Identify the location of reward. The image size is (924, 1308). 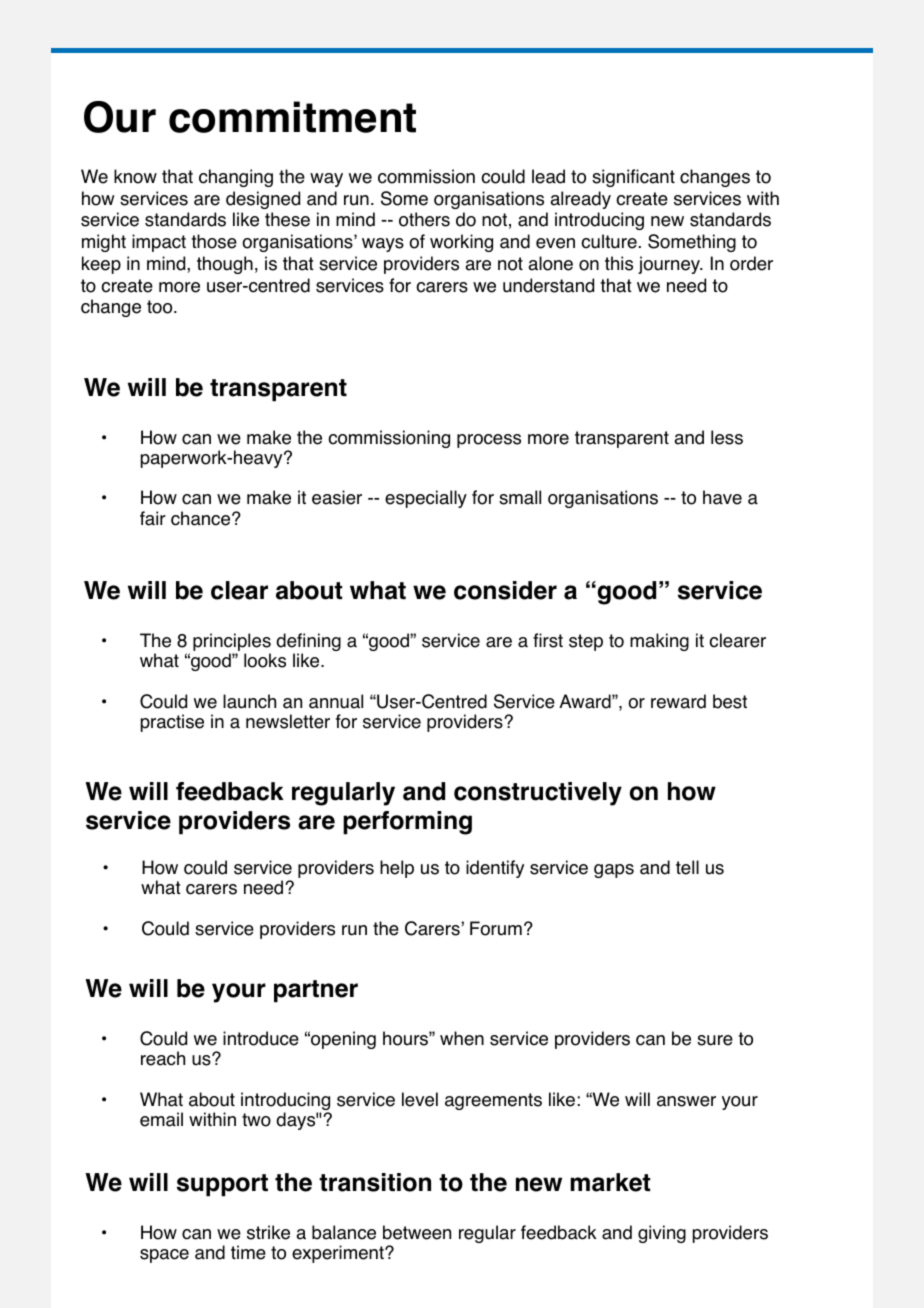
(678, 701).
